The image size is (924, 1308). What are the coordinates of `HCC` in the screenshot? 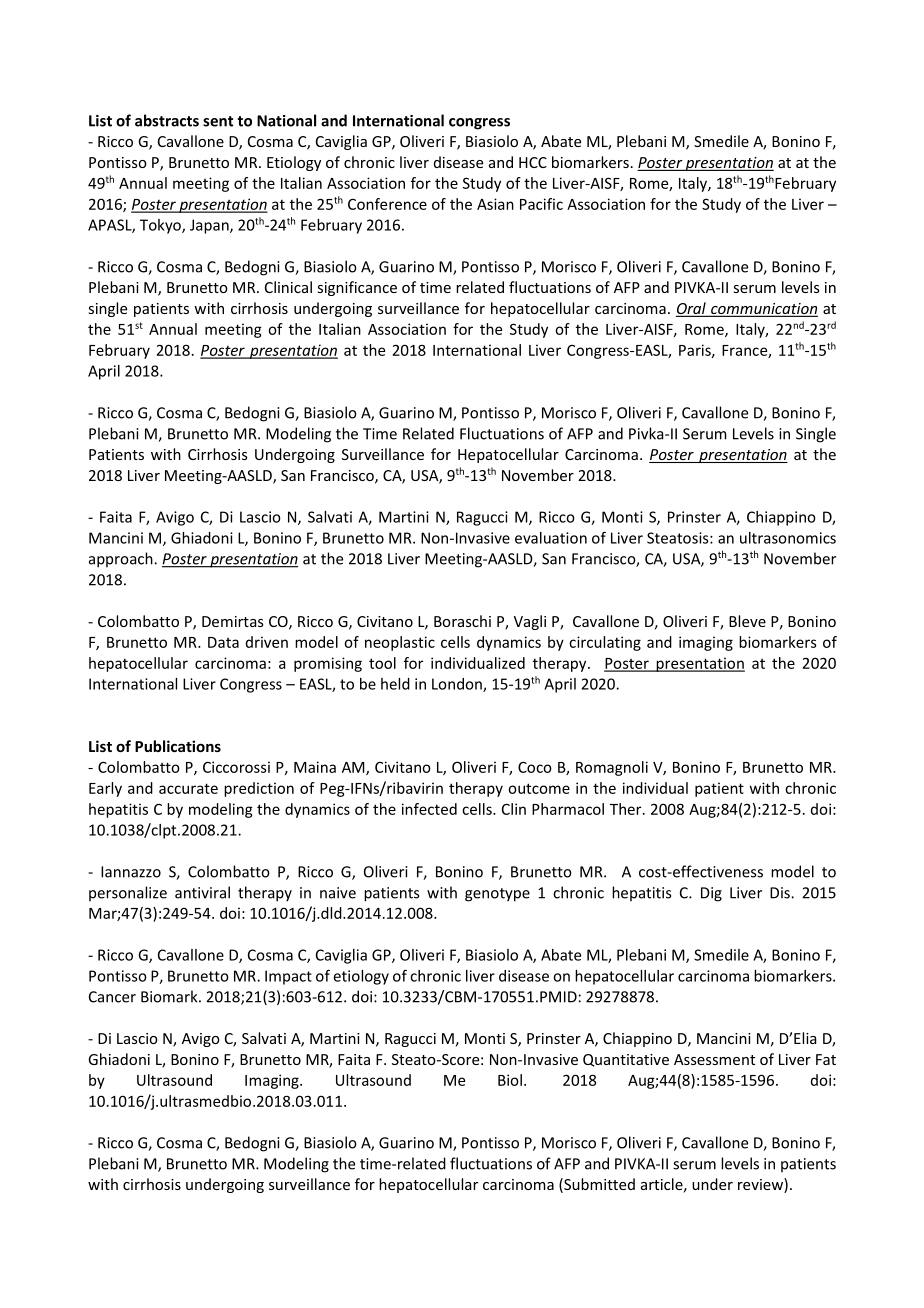 It's located at (533, 162).
